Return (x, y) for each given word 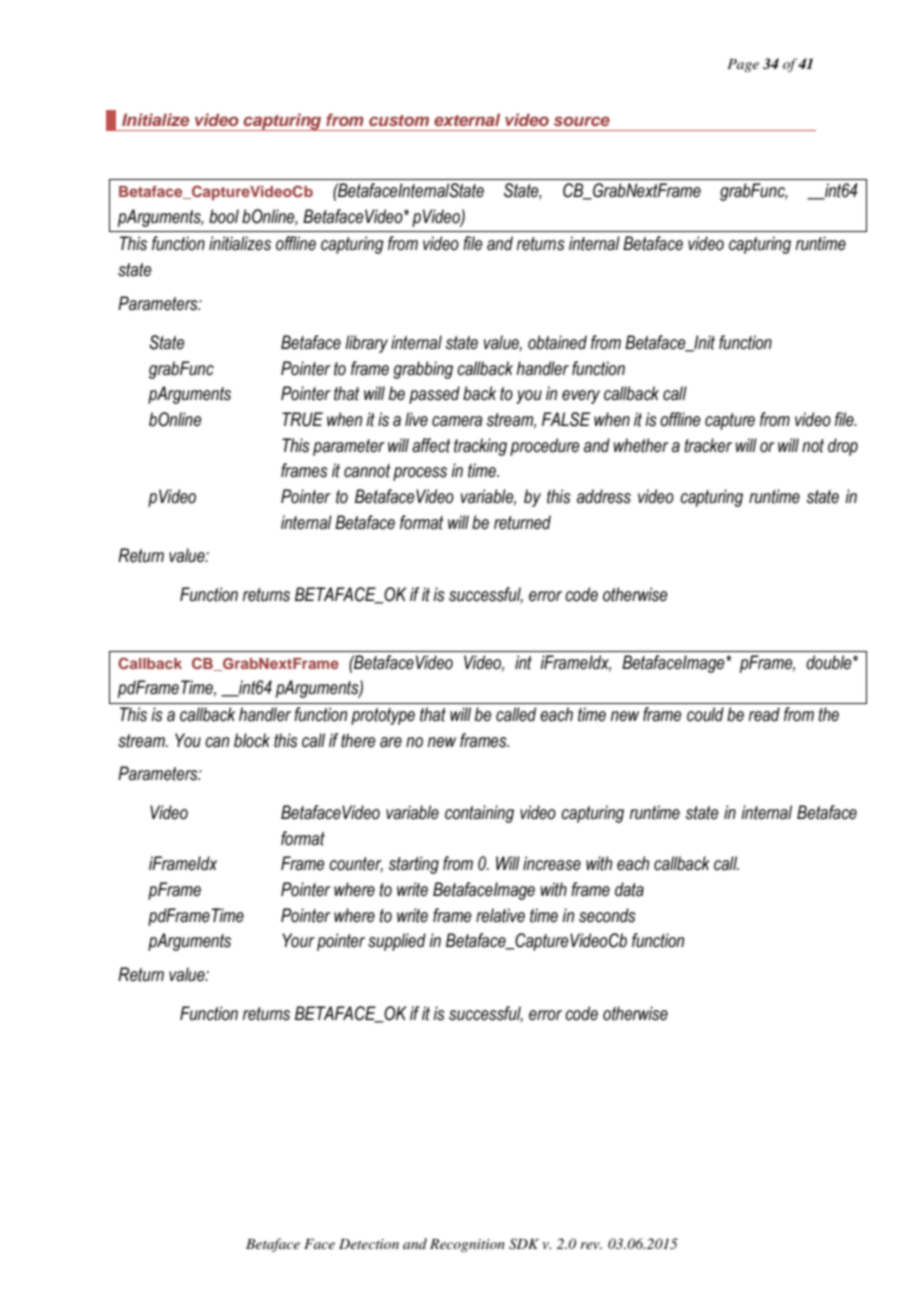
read (764, 714)
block (252, 740)
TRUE (302, 419)
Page (743, 65)
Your (298, 940)
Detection (369, 1244)
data (629, 889)
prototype (383, 716)
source (582, 121)
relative (500, 915)
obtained (557, 342)
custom (399, 120)
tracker (708, 445)
